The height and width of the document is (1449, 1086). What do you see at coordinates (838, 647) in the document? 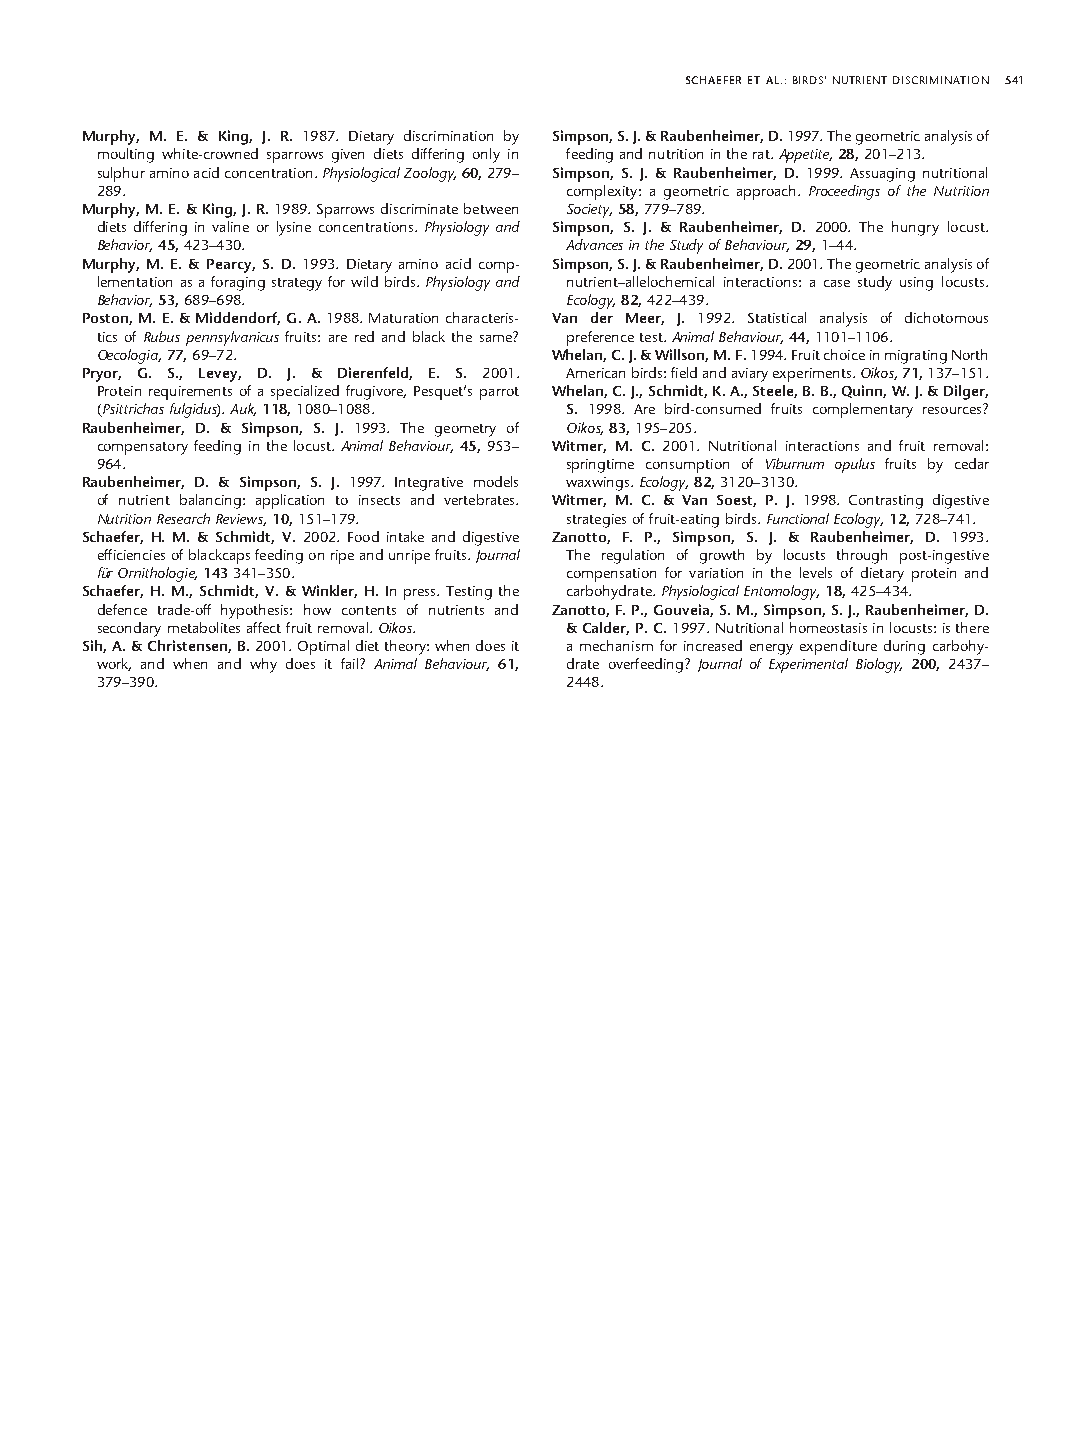
I see `expenditure` at bounding box center [838, 647].
